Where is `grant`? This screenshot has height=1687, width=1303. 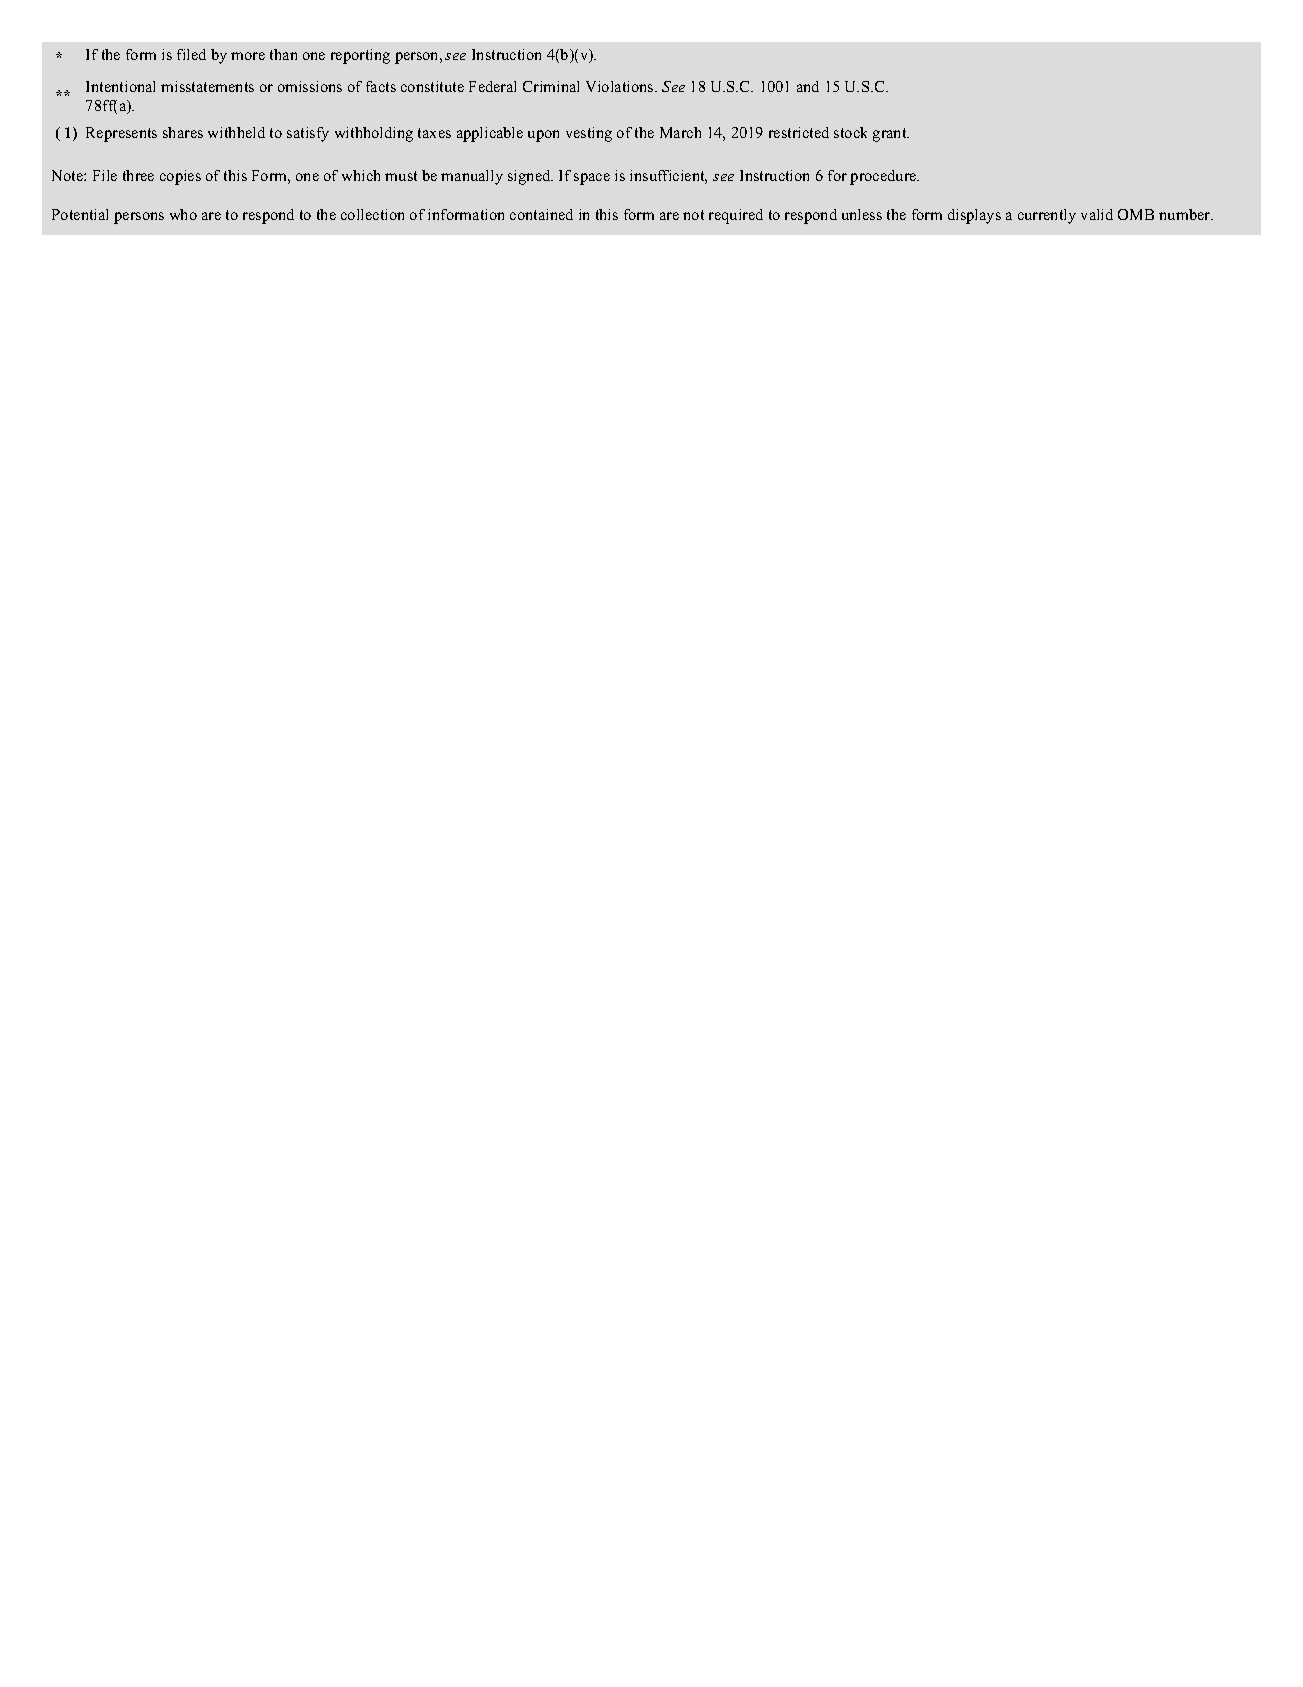 grant is located at coordinates (891, 135).
